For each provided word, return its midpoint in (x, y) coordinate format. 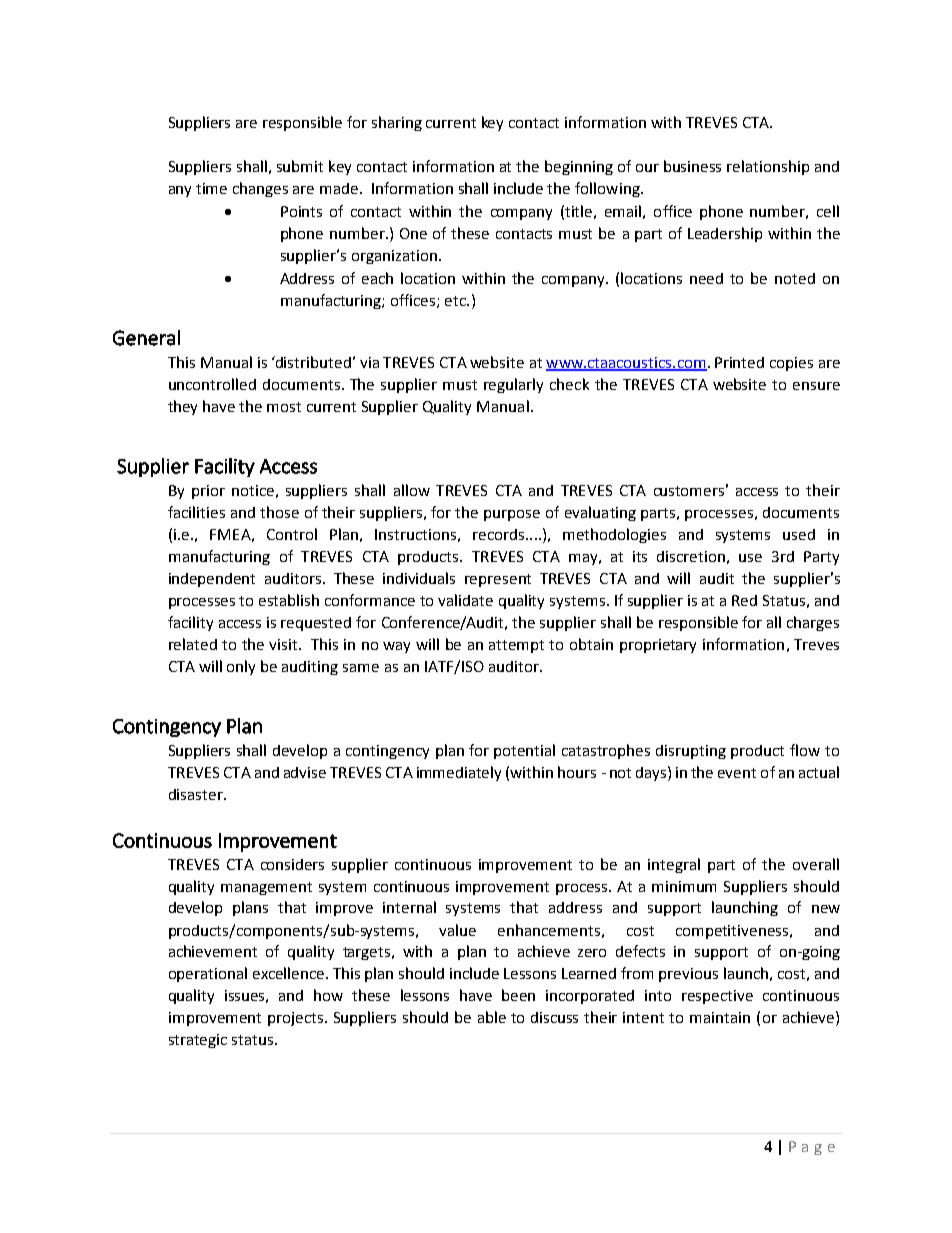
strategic (198, 1041)
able (492, 1017)
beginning (579, 167)
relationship (768, 167)
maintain (720, 1017)
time (211, 188)
